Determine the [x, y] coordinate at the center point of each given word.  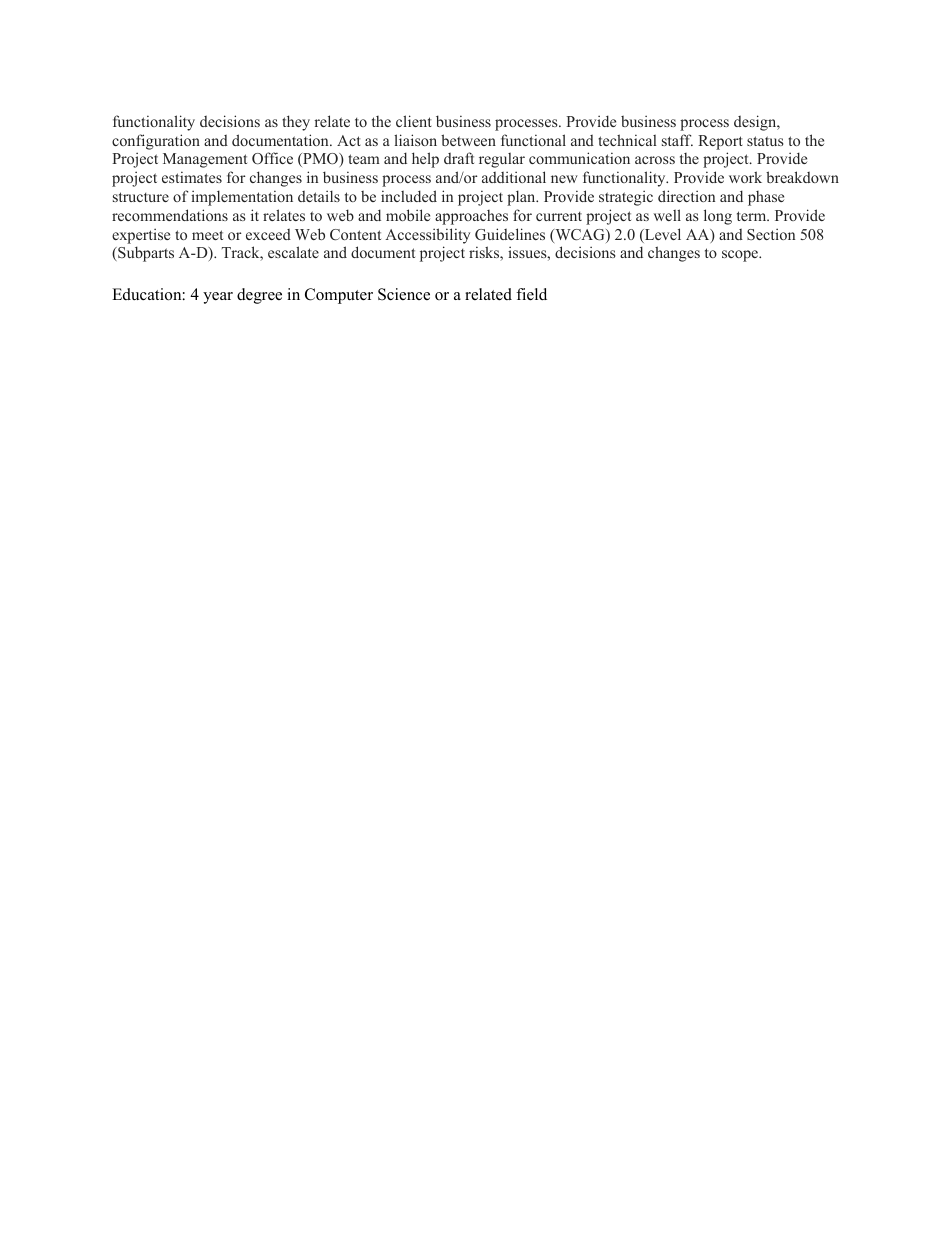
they [296, 123]
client [414, 121]
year [218, 298]
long [718, 217]
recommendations [170, 215]
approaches [471, 217]
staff [677, 140]
